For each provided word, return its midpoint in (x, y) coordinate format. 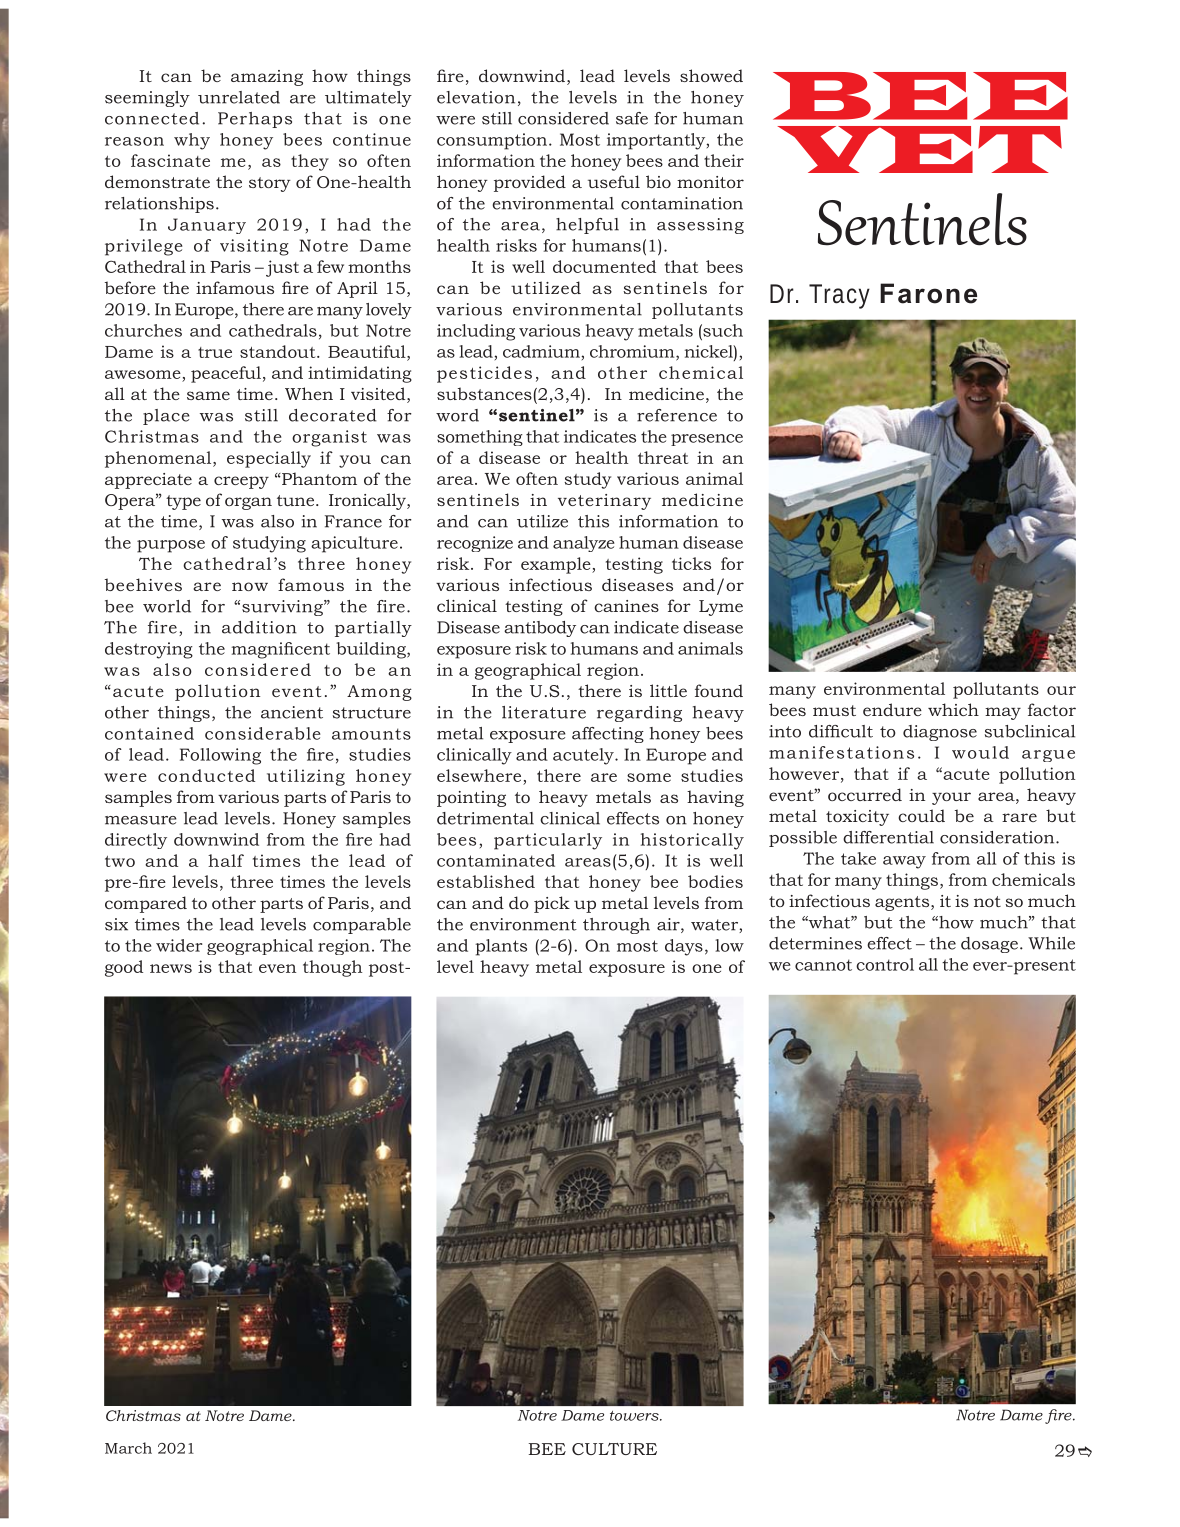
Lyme (721, 608)
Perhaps (255, 120)
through (616, 926)
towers (635, 1416)
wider (179, 945)
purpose (171, 546)
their (724, 160)
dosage (989, 945)
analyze (584, 544)
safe (632, 118)
